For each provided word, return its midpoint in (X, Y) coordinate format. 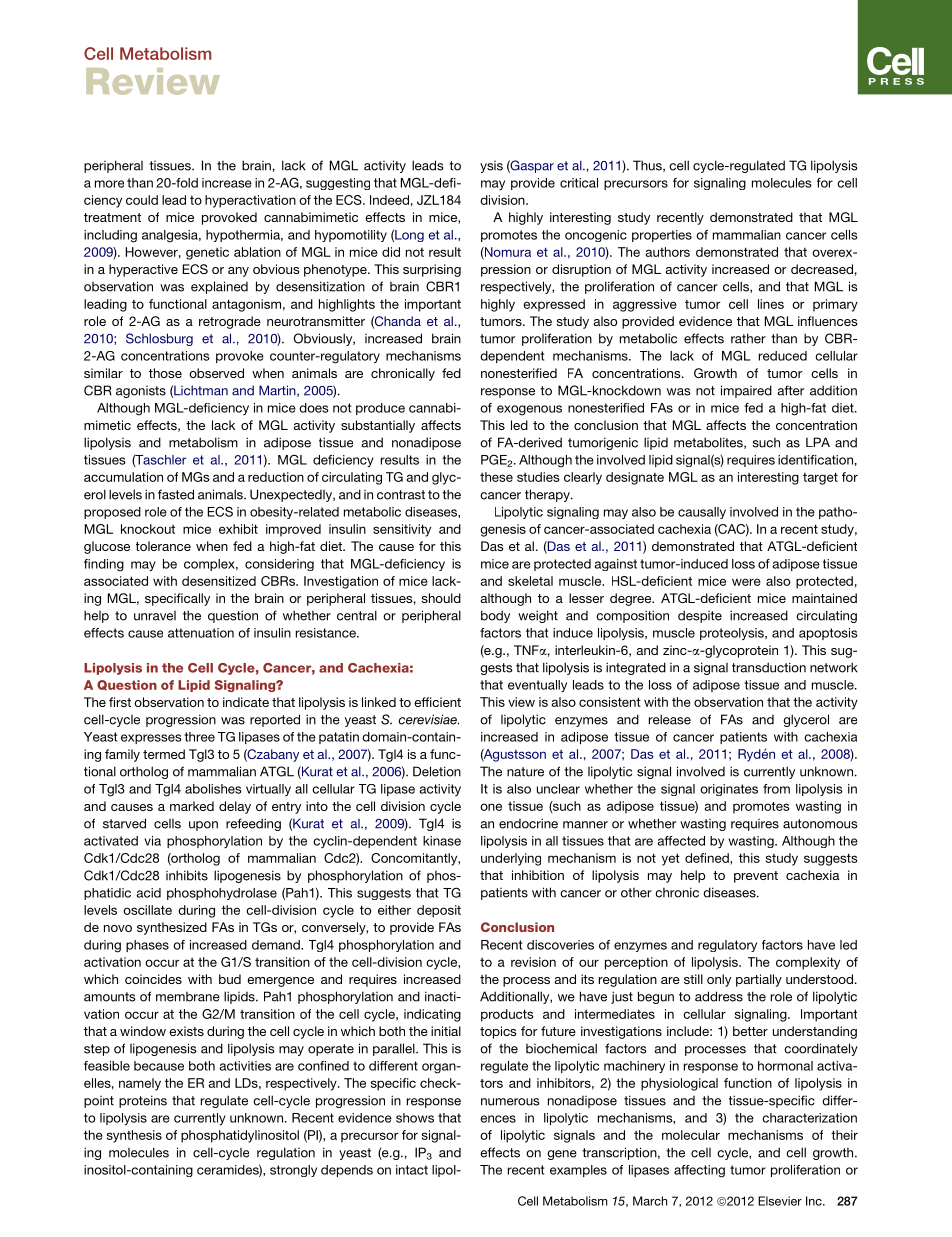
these (496, 477)
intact (412, 1170)
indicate (246, 702)
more (109, 184)
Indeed (389, 200)
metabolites (709, 443)
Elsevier (780, 1201)
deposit (439, 911)
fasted (176, 494)
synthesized (172, 928)
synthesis (134, 1136)
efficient (437, 702)
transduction (769, 667)
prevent (756, 877)
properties (662, 236)
